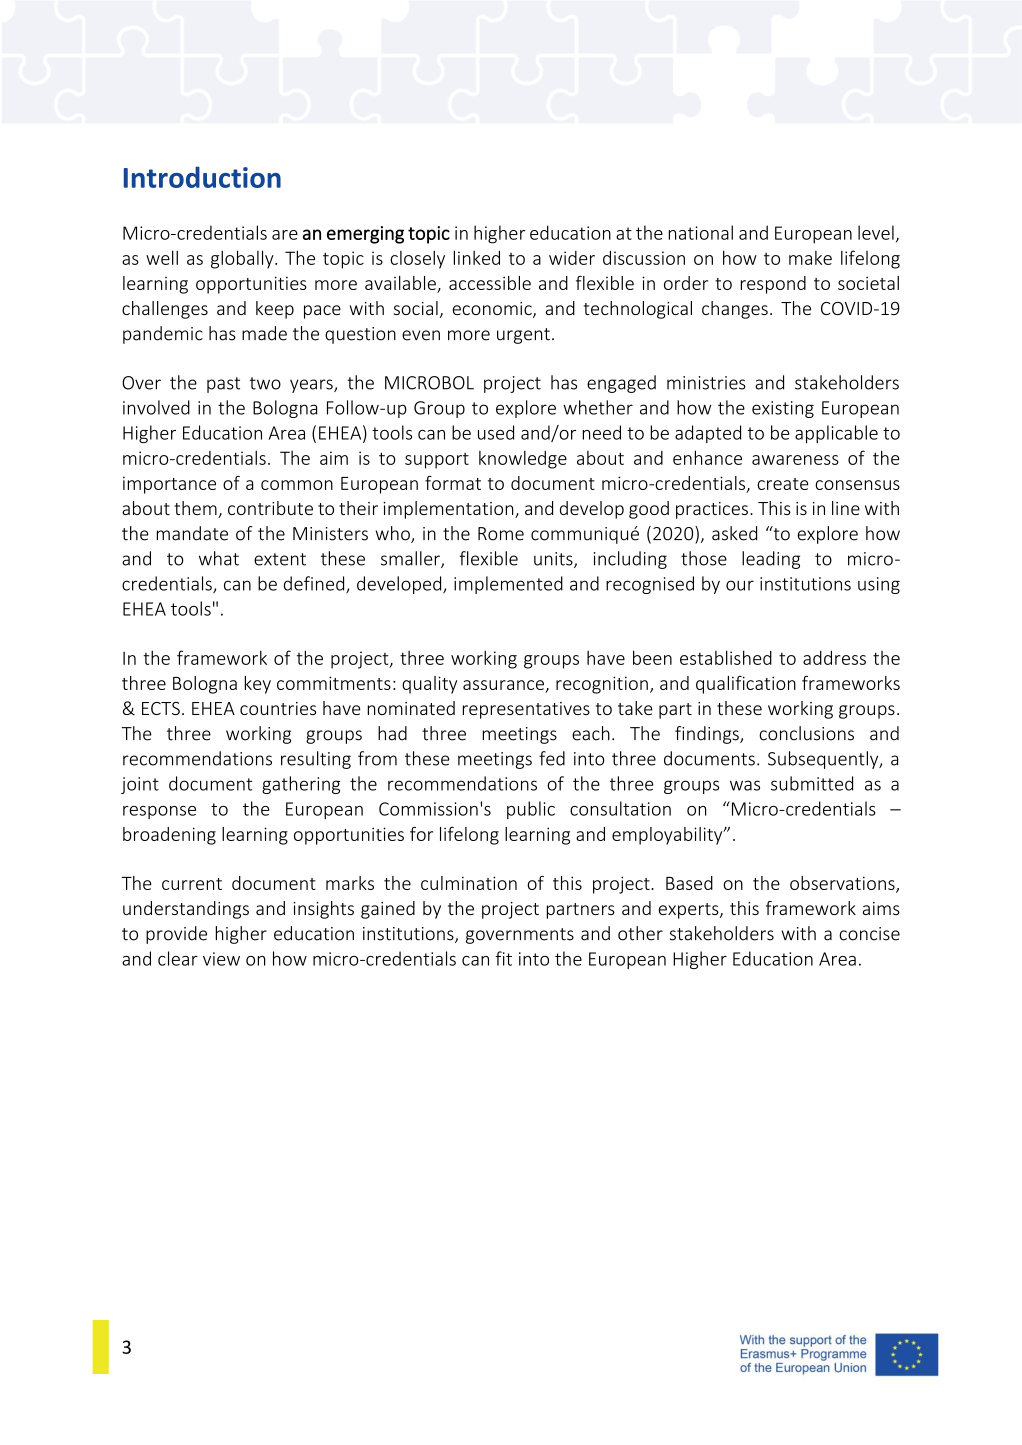 The width and height of the screenshot is (1022, 1445). What do you see at coordinates (219, 558) in the screenshot?
I see `what` at bounding box center [219, 558].
